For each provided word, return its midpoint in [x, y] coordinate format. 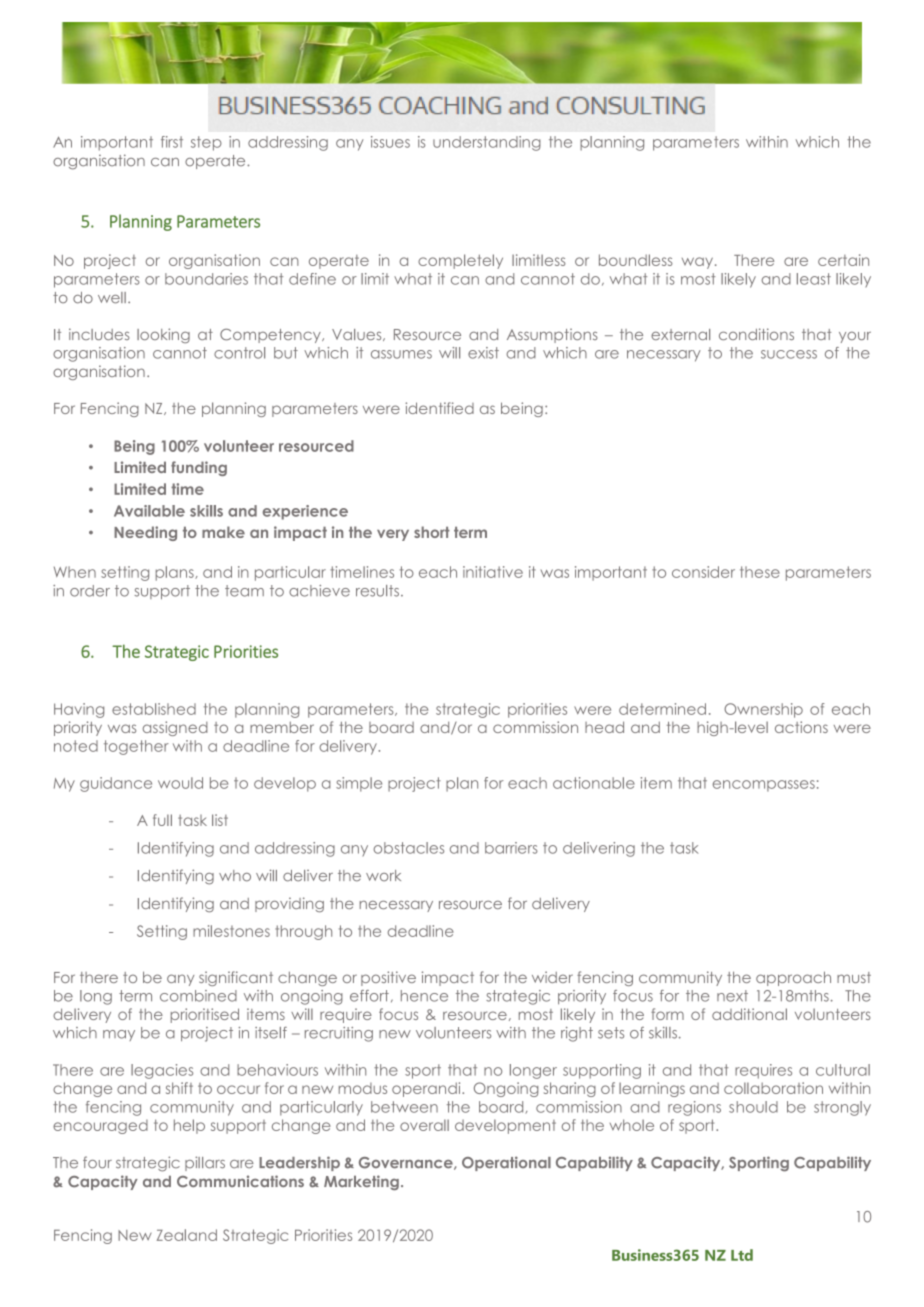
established [154, 709]
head [604, 727]
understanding [487, 143]
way [697, 263]
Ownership [763, 710]
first [172, 142]
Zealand [187, 1235]
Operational [506, 1163]
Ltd [742, 1255]
